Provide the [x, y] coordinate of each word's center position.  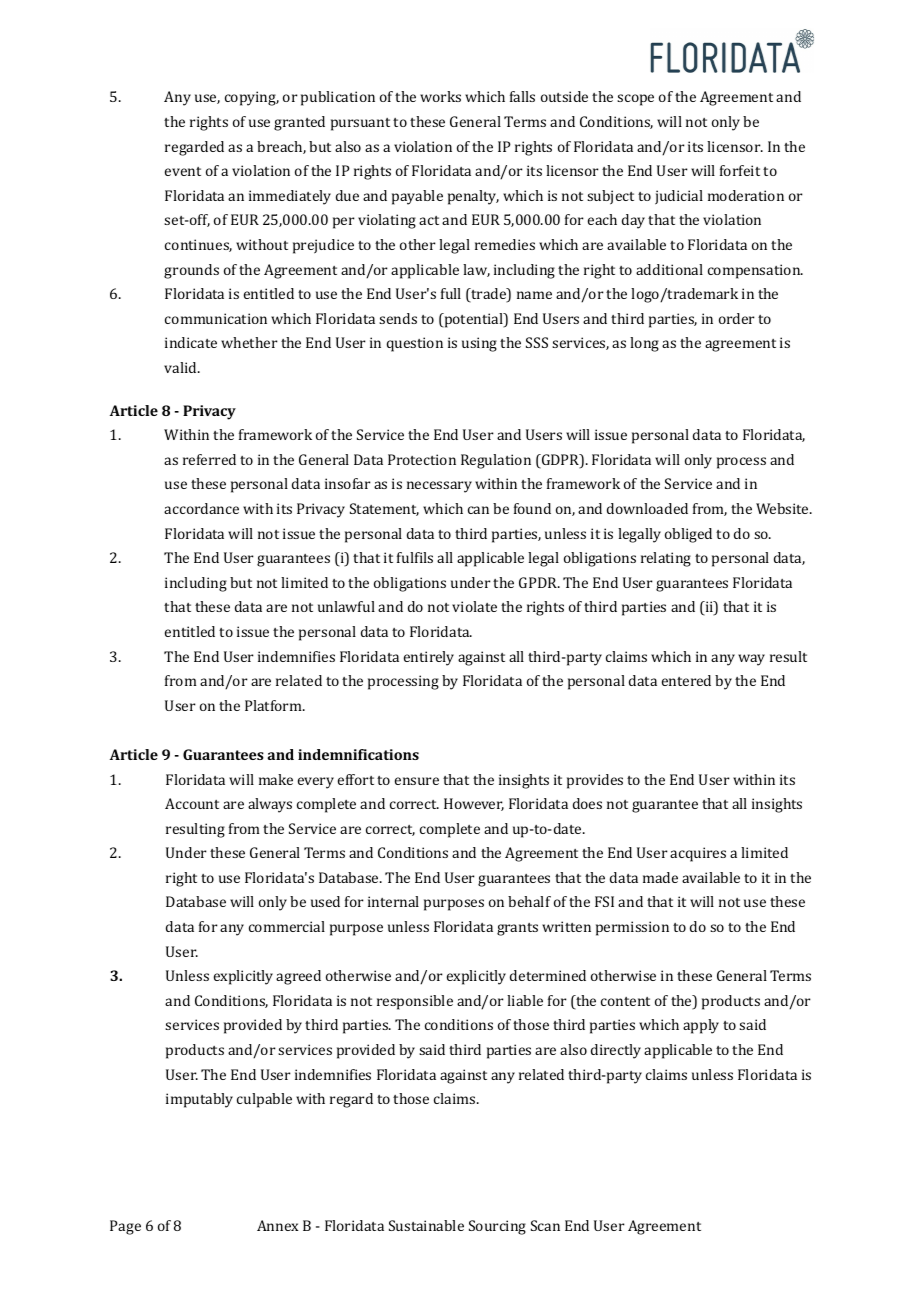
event [183, 171]
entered [686, 680]
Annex [278, 1225]
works [440, 96]
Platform [274, 705]
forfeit [740, 170]
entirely [429, 658]
